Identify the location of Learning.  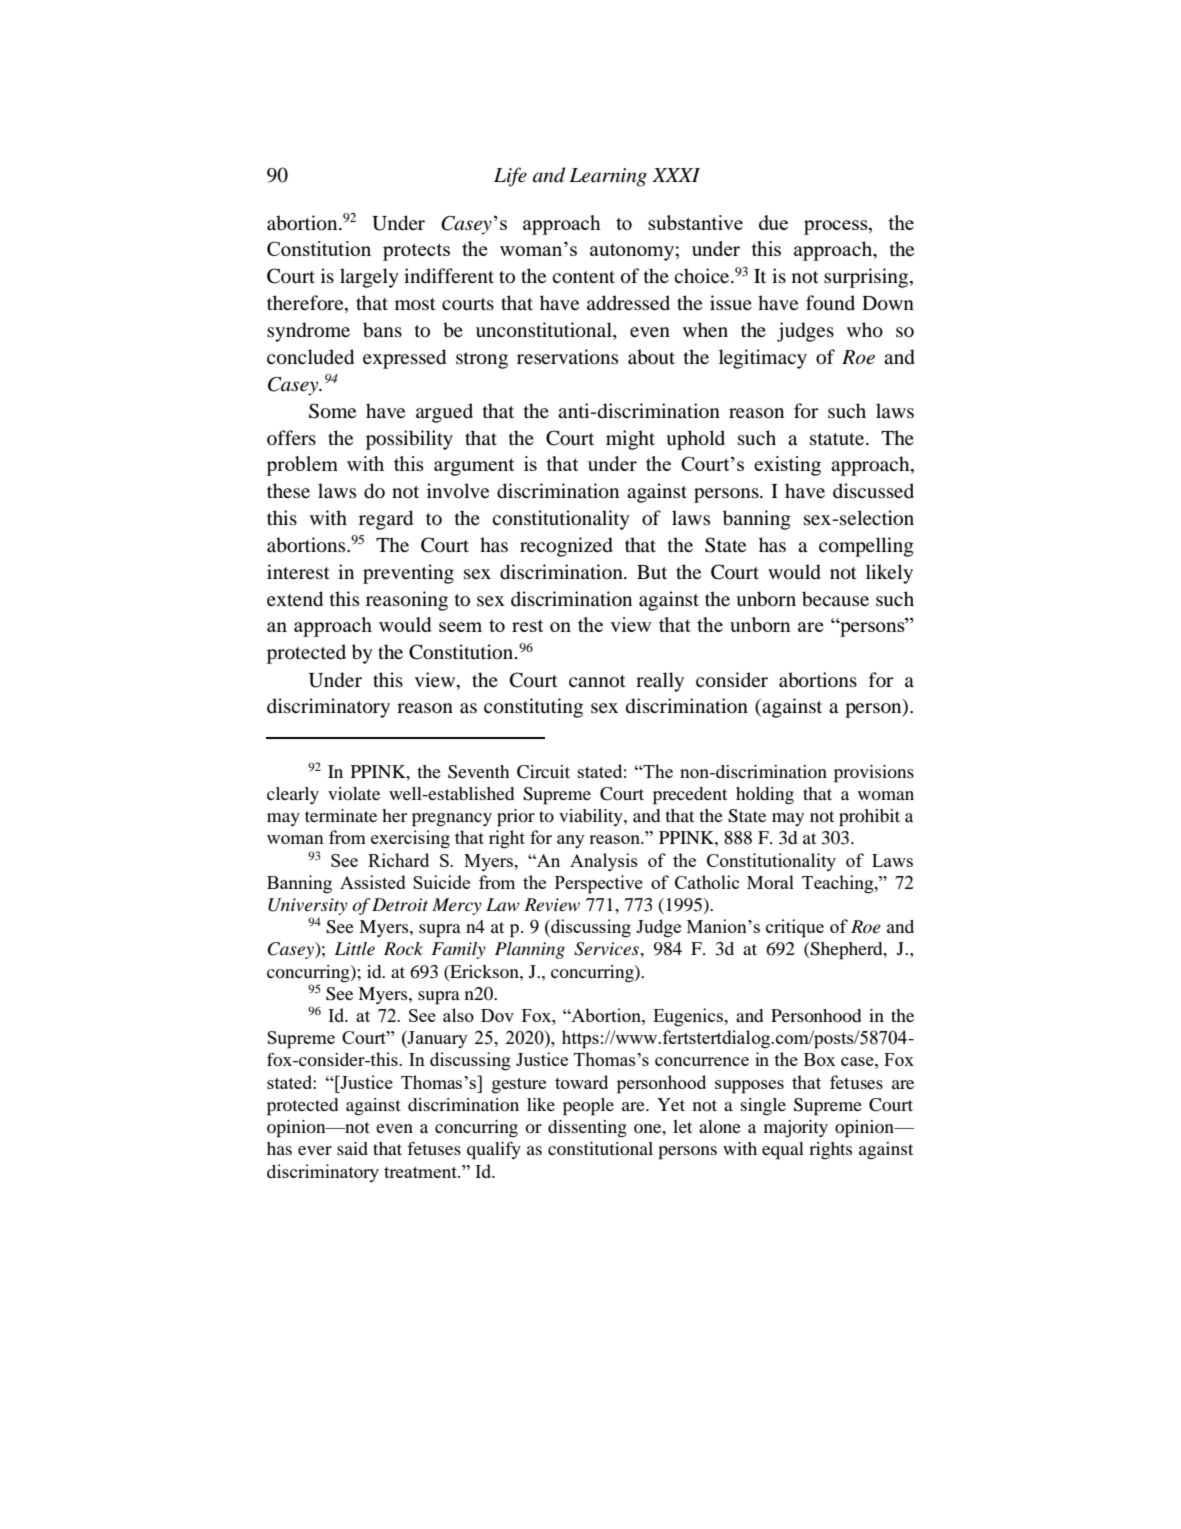
(608, 177).
